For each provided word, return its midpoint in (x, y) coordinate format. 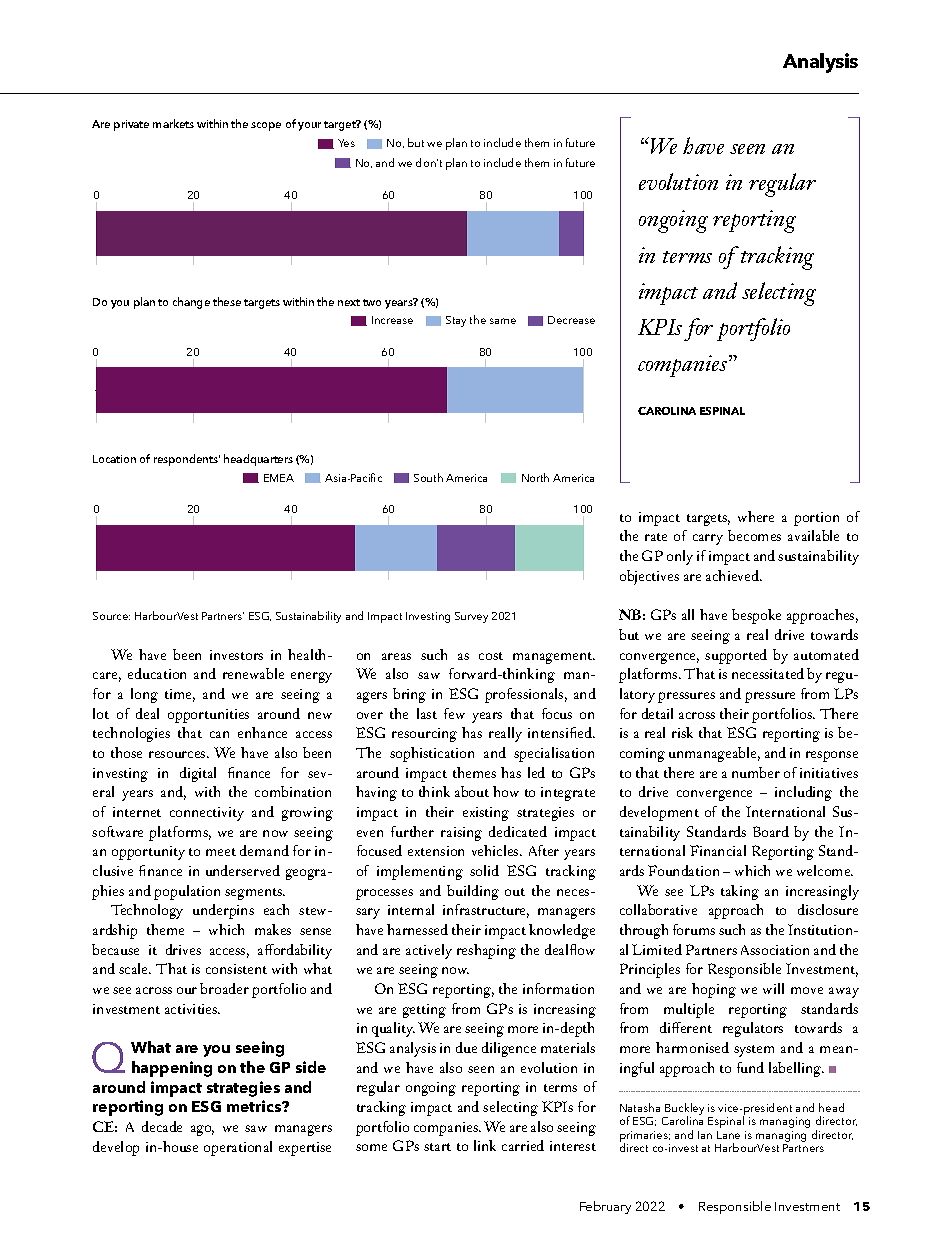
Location (114, 459)
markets (173, 123)
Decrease (571, 320)
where (756, 516)
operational (238, 1148)
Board (771, 831)
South (428, 477)
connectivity (207, 814)
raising (461, 834)
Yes (346, 143)
